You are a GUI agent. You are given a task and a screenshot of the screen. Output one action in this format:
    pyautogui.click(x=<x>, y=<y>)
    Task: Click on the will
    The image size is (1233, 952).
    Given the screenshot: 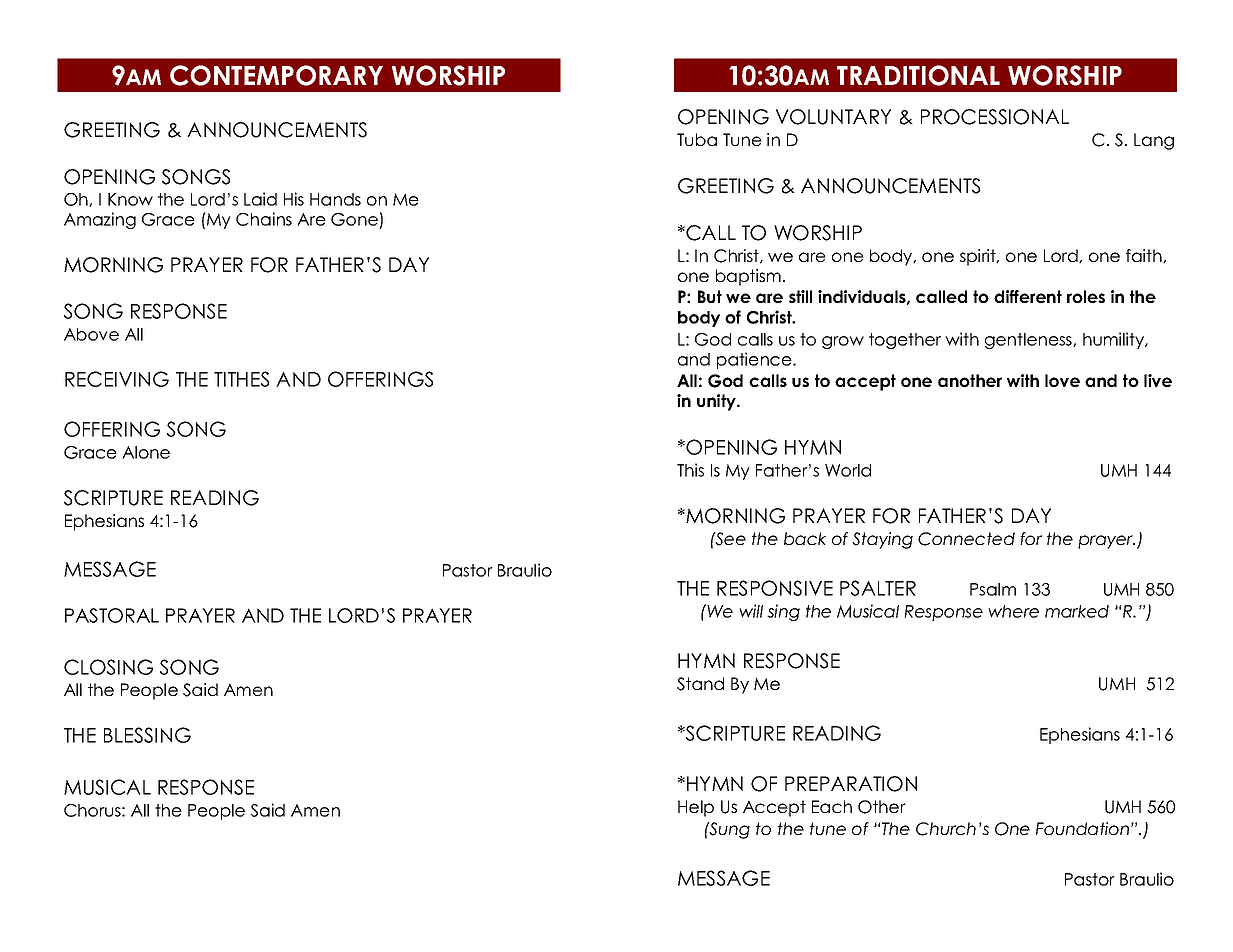 What is the action you would take?
    pyautogui.click(x=751, y=611)
